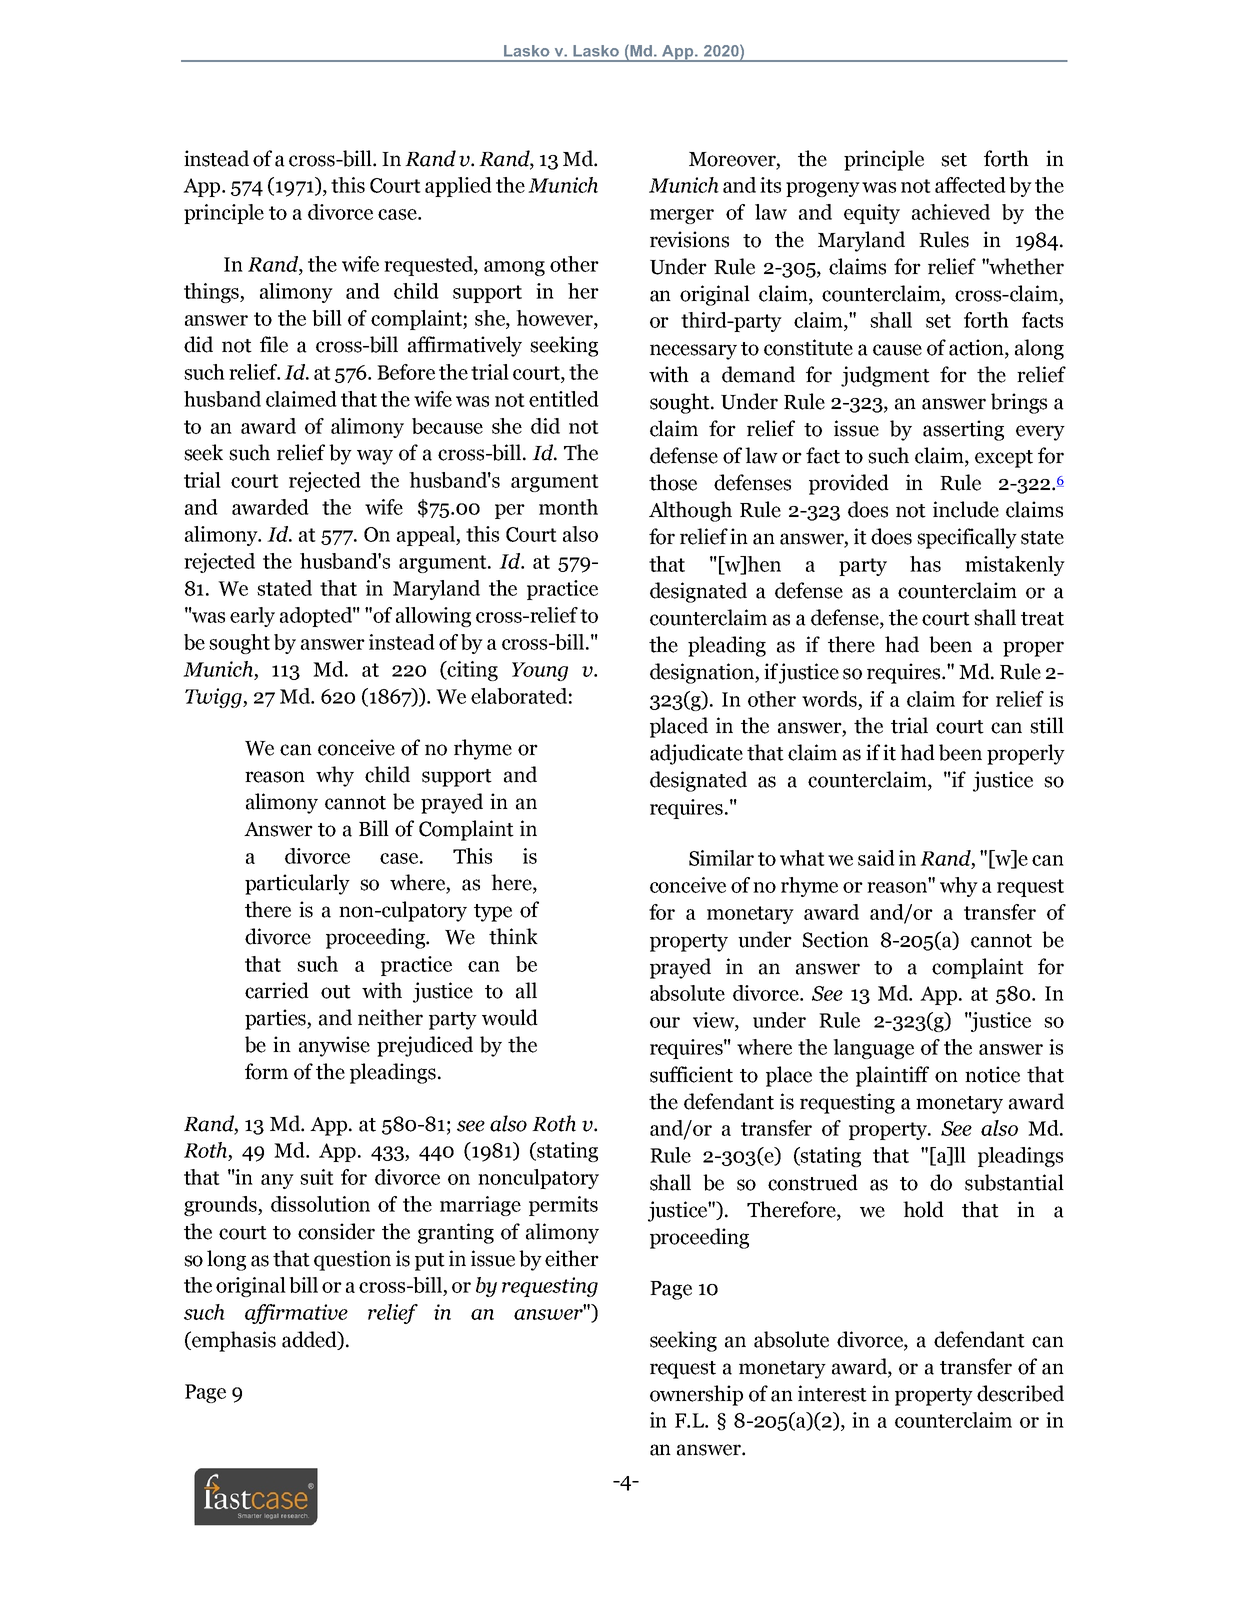  What do you see at coordinates (682, 216) in the document?
I see `merger` at bounding box center [682, 216].
